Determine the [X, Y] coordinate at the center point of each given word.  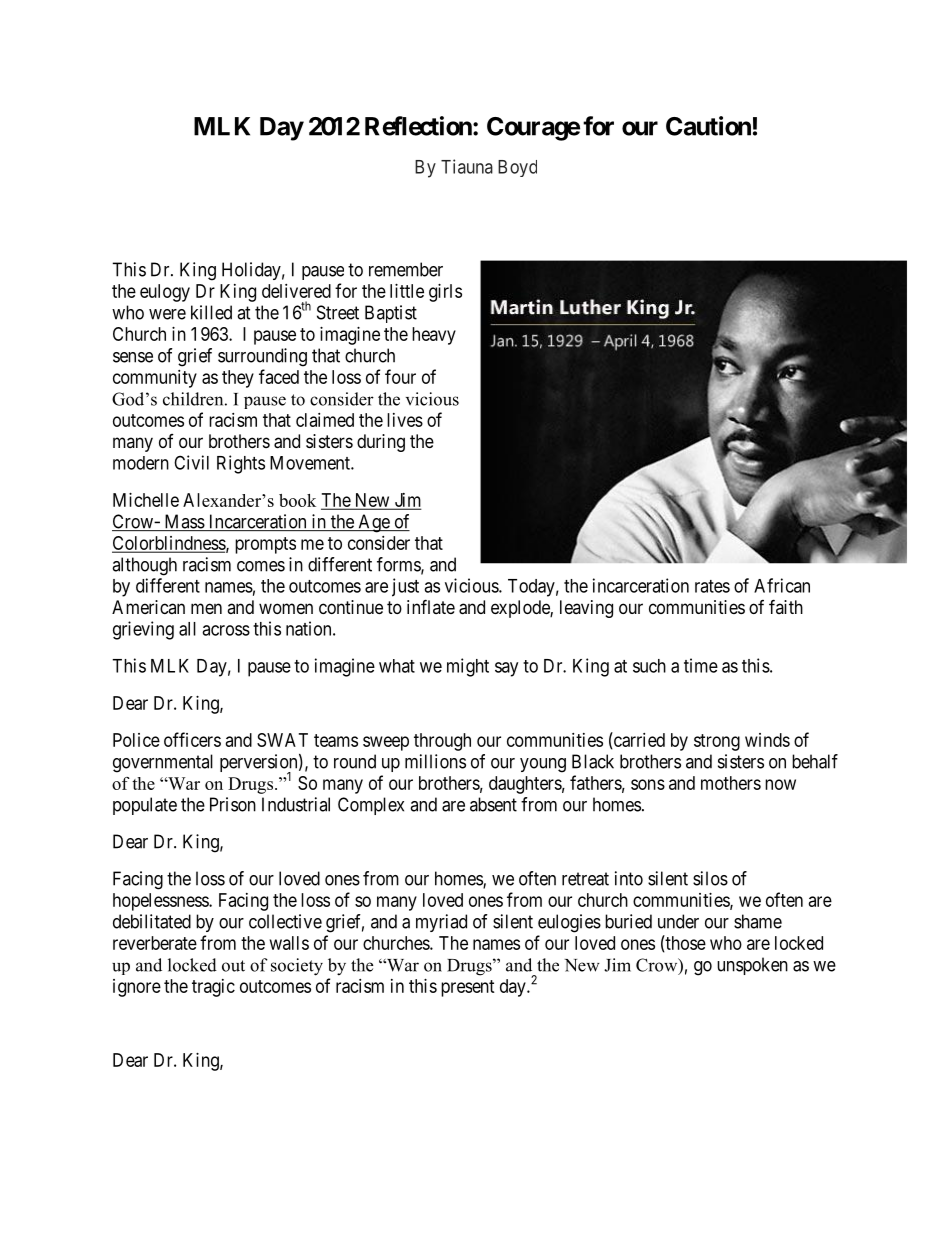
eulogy [165, 293]
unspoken [752, 966]
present [468, 988]
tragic [213, 988]
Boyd [517, 168]
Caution [708, 126]
